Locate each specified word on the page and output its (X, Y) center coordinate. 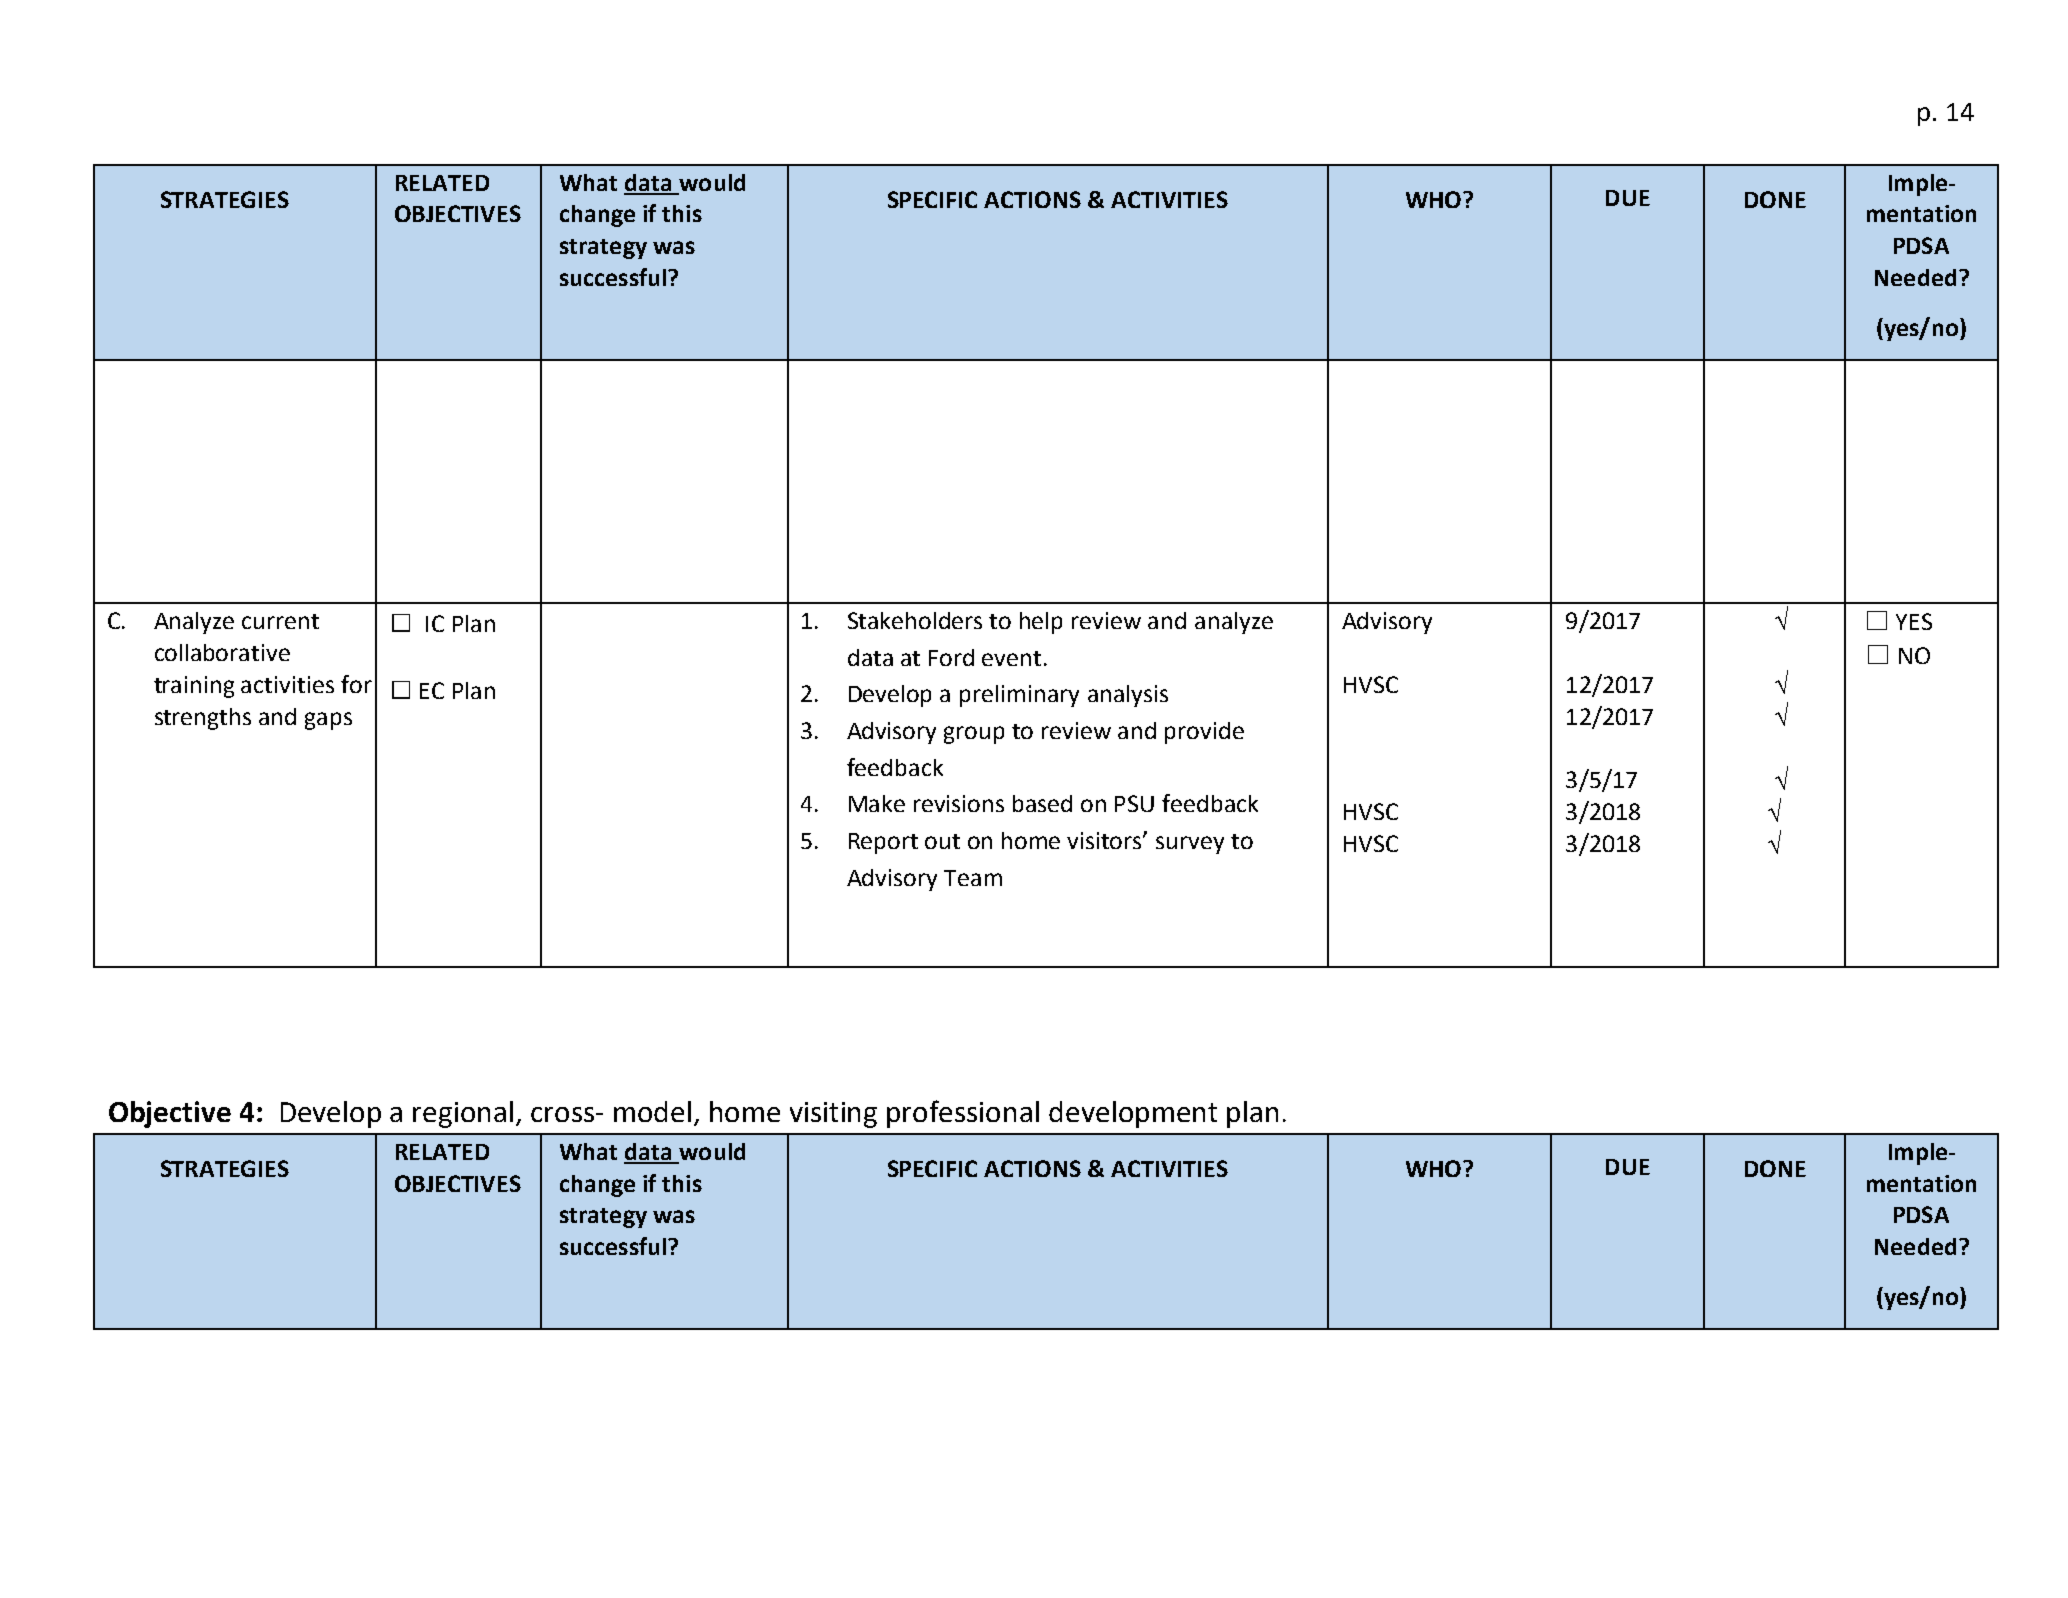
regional (463, 1114)
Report (883, 843)
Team (973, 878)
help (1041, 623)
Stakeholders (915, 620)
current (280, 621)
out (942, 841)
